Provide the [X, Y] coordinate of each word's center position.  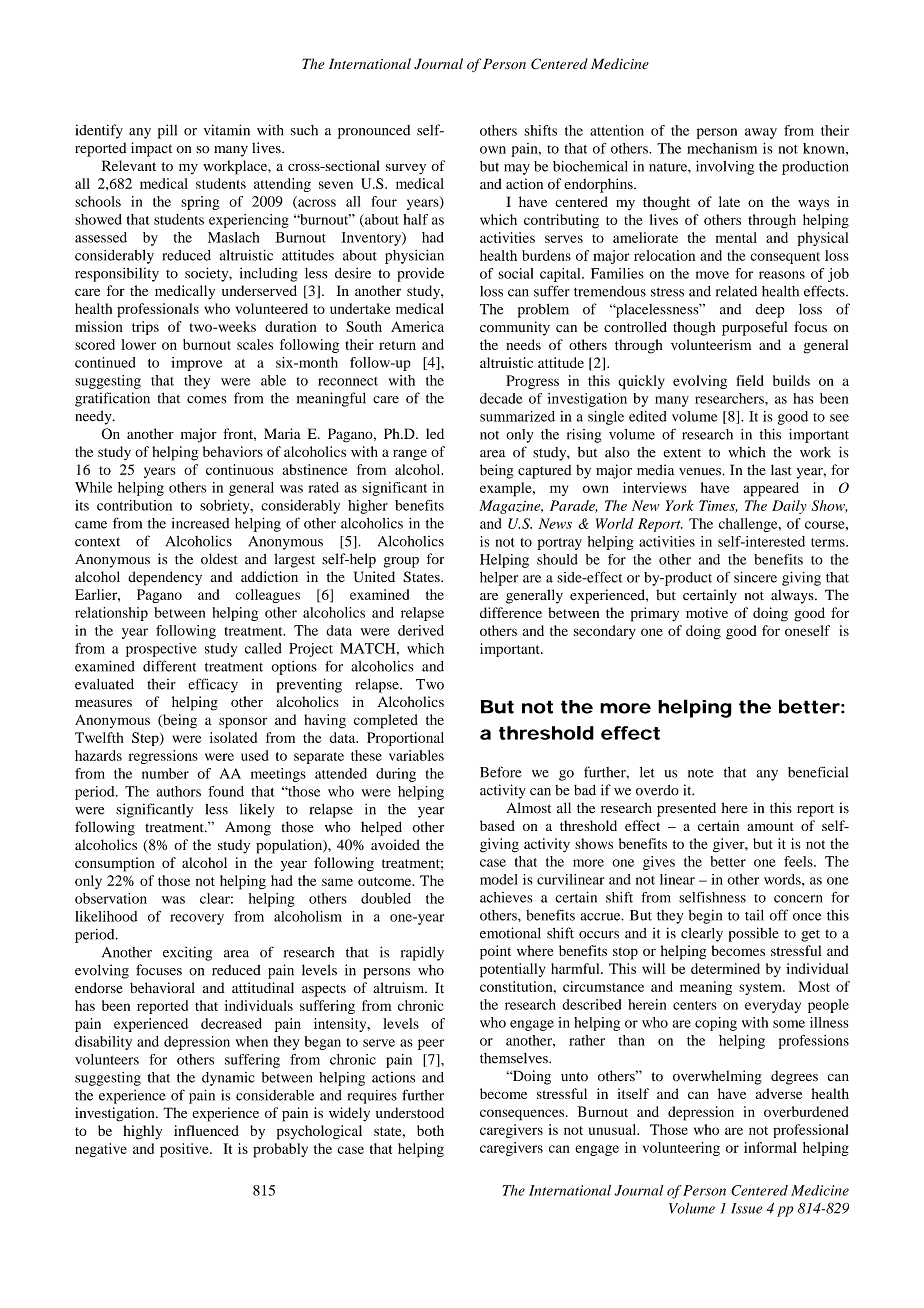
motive [707, 612]
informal [770, 1147]
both [430, 1130]
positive [185, 1150]
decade [501, 398]
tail [754, 915]
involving [725, 168]
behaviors [233, 451]
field [750, 380]
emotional [510, 933]
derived [421, 630]
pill [167, 131]
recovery [197, 919]
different [169, 666]
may [517, 169]
